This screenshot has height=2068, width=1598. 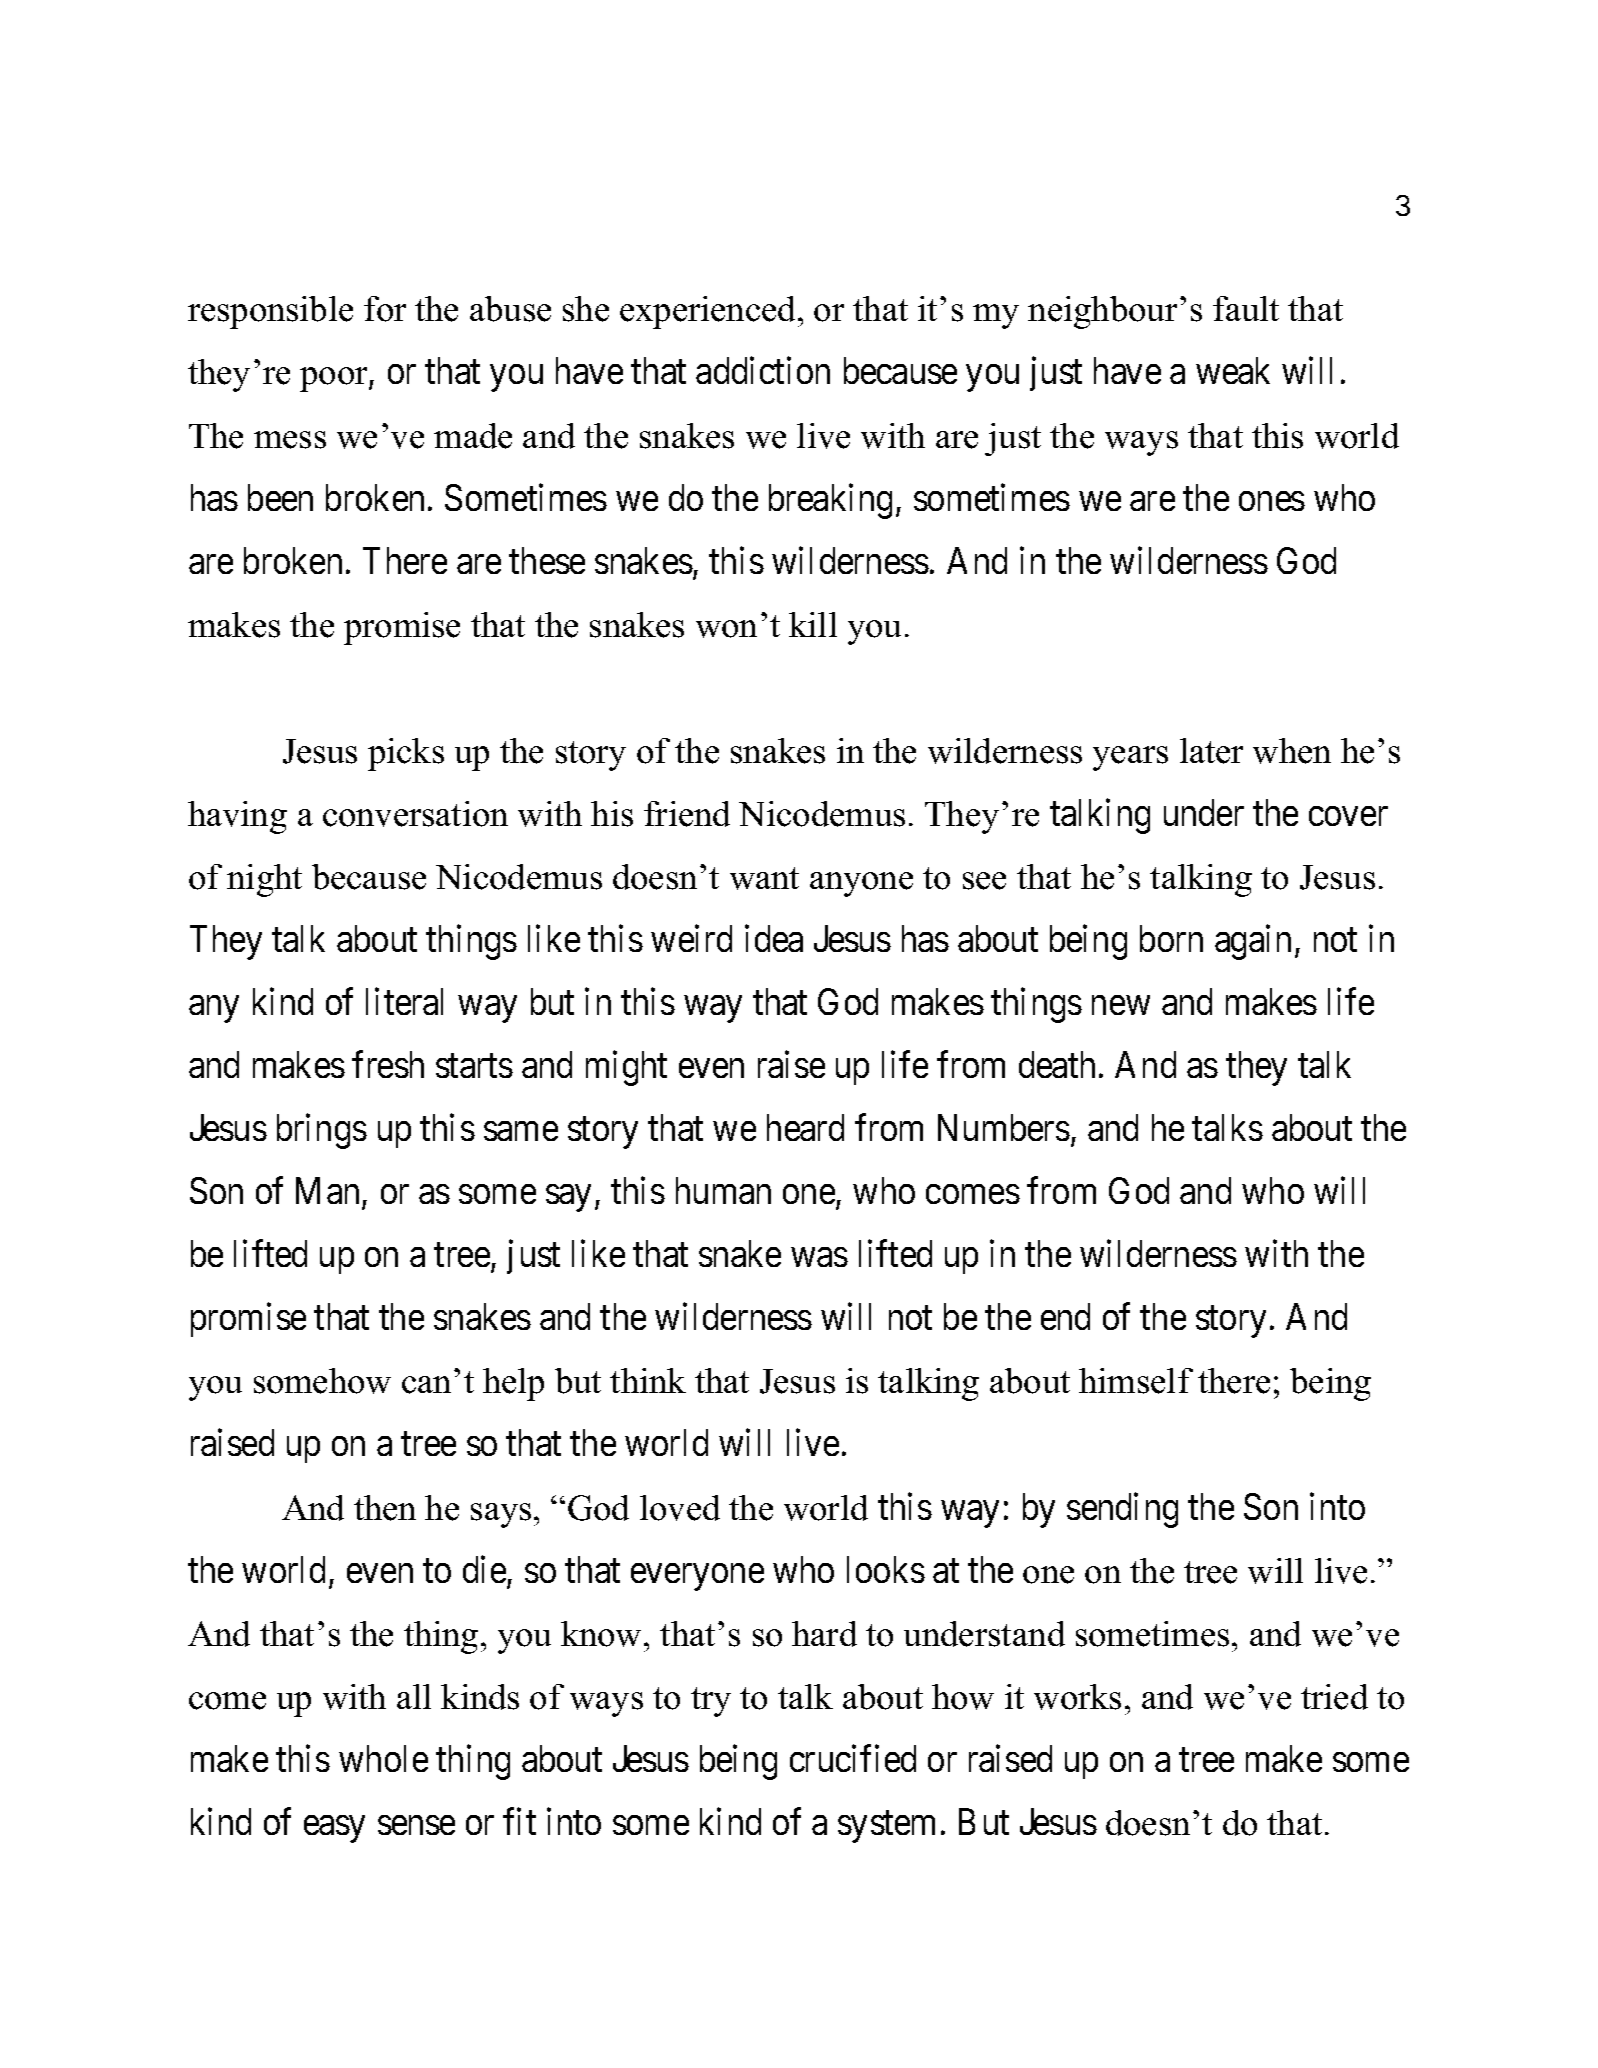 I want to click on crucified, so click(x=853, y=1758).
